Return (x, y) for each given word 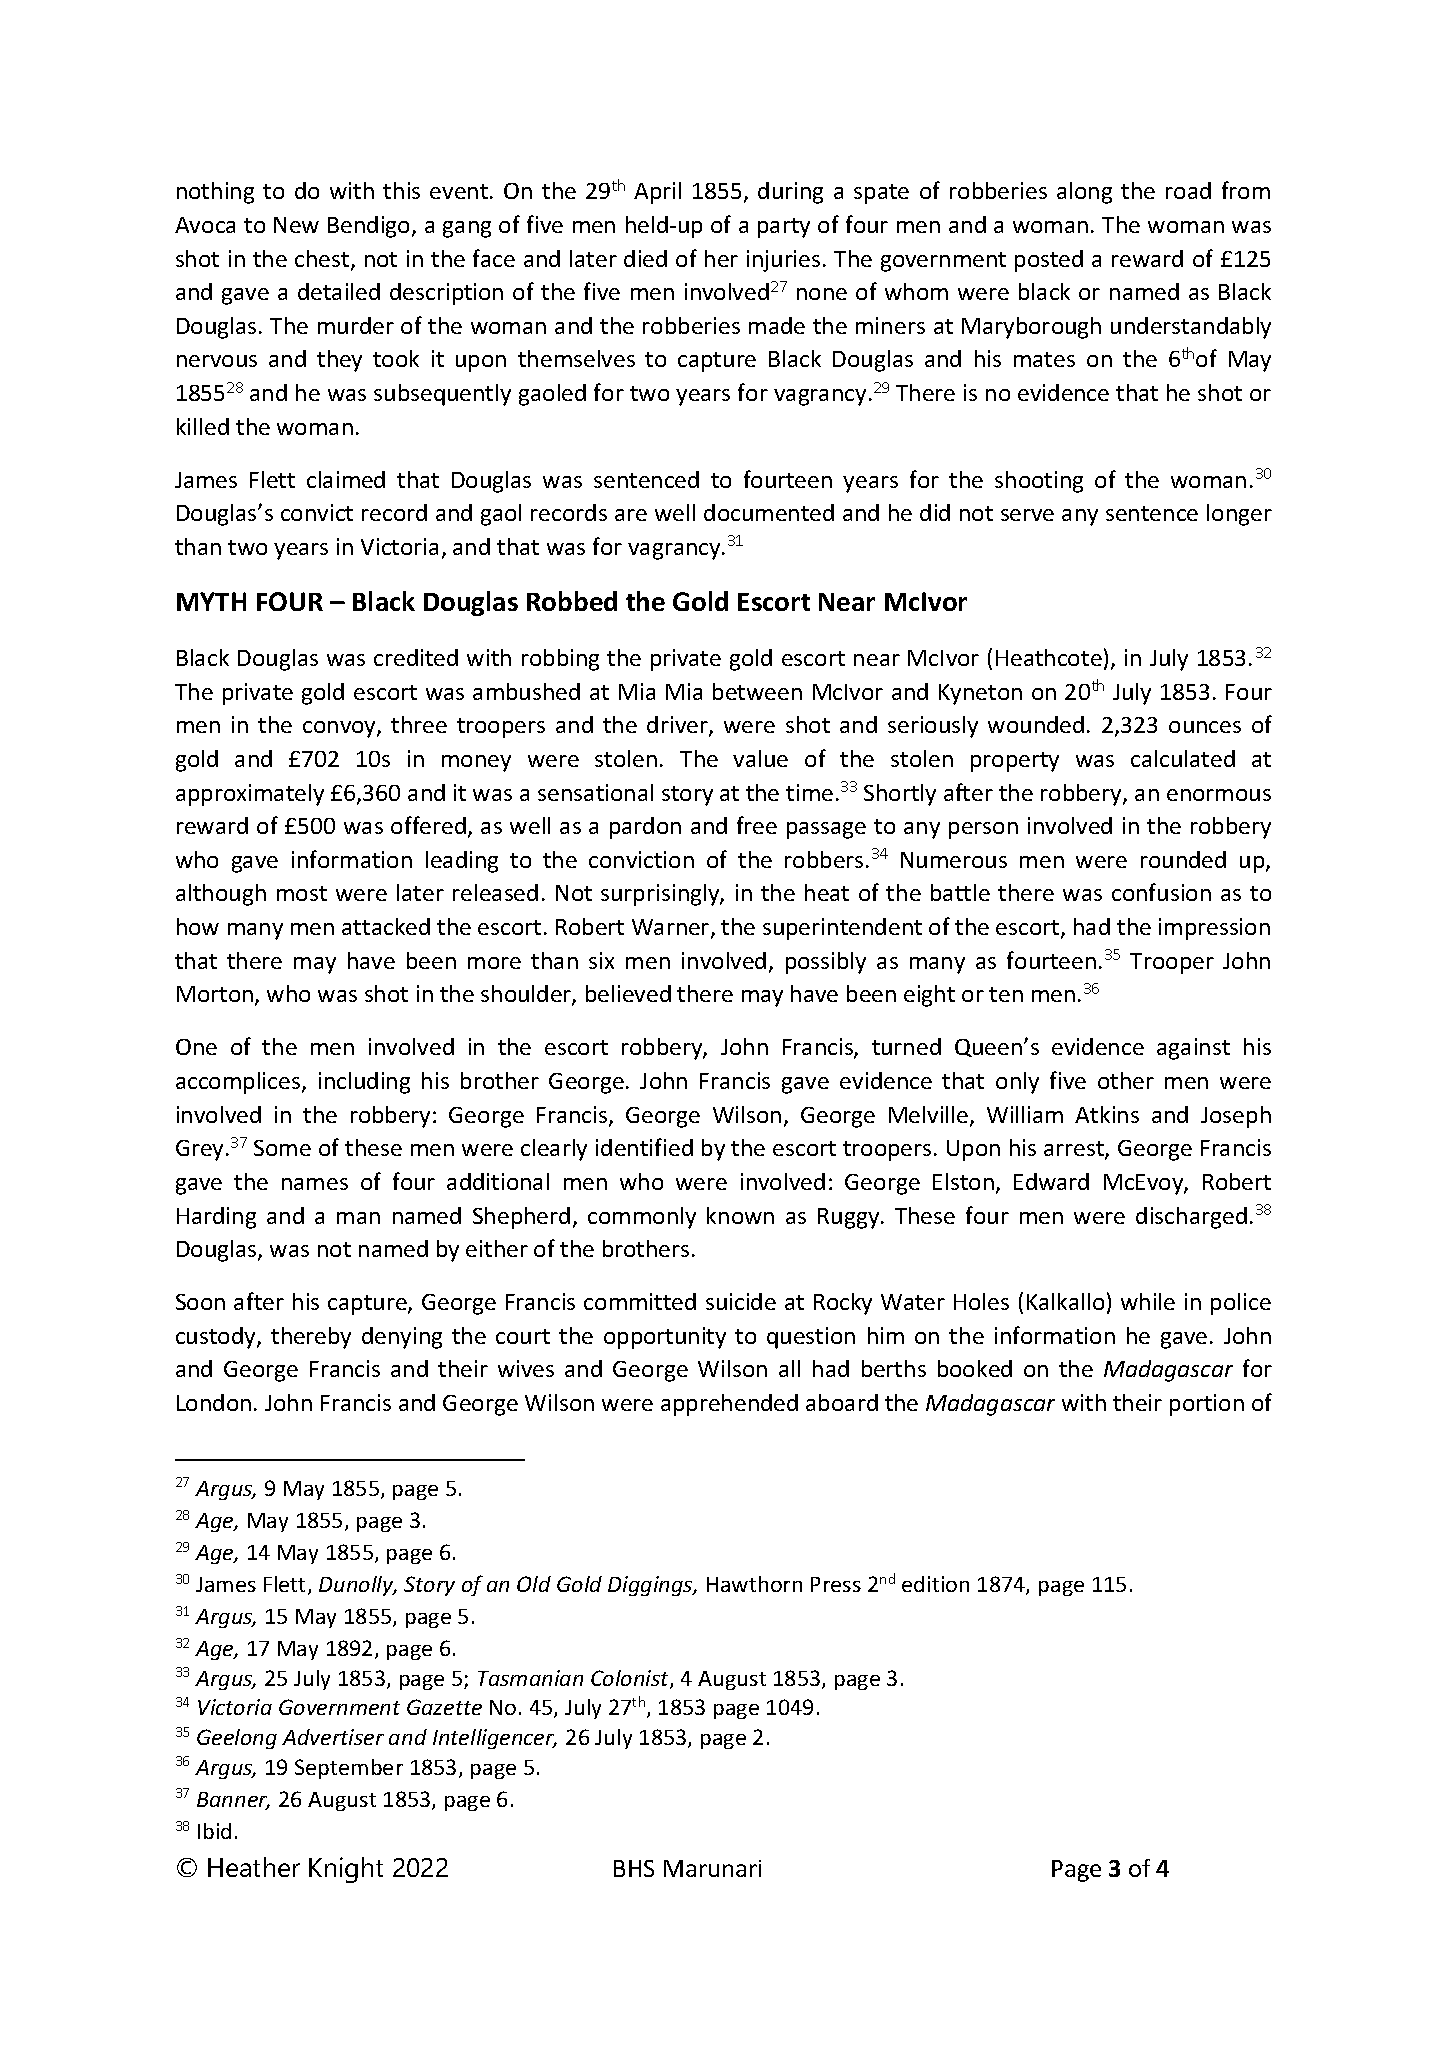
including (364, 1083)
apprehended (729, 1405)
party (784, 228)
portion (1207, 1405)
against (1193, 1049)
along (1084, 193)
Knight (346, 1870)
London (214, 1402)
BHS (634, 1868)
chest (323, 260)
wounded (1036, 724)
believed (628, 993)
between (757, 691)
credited (416, 657)
